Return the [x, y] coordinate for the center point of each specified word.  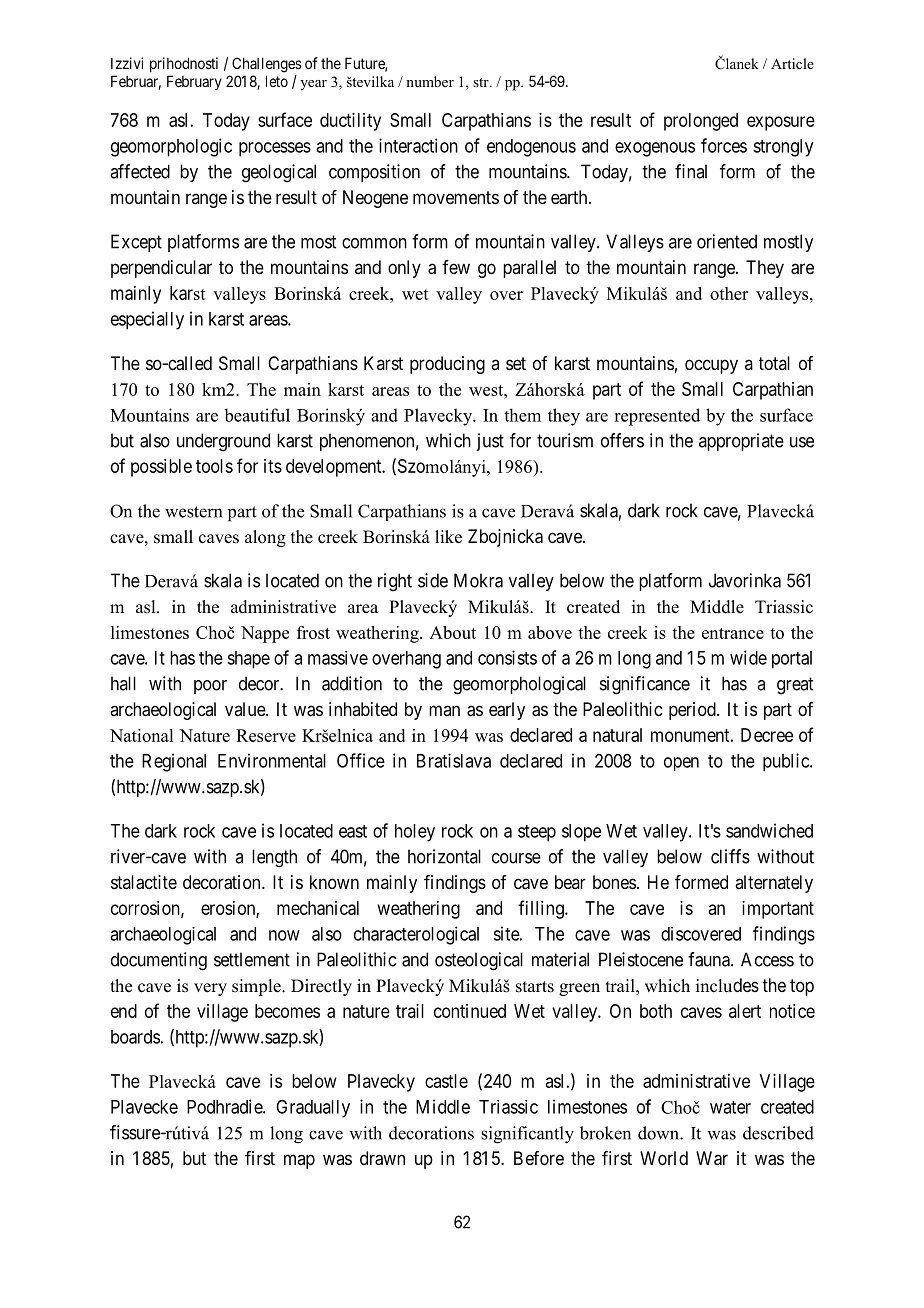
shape [248, 660]
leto [277, 81]
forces [724, 145]
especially [147, 320]
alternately [774, 884]
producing [447, 365]
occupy [711, 366]
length [274, 858]
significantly [527, 1135]
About [453, 632]
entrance [733, 633]
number [430, 81]
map [299, 1161]
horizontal [444, 856]
